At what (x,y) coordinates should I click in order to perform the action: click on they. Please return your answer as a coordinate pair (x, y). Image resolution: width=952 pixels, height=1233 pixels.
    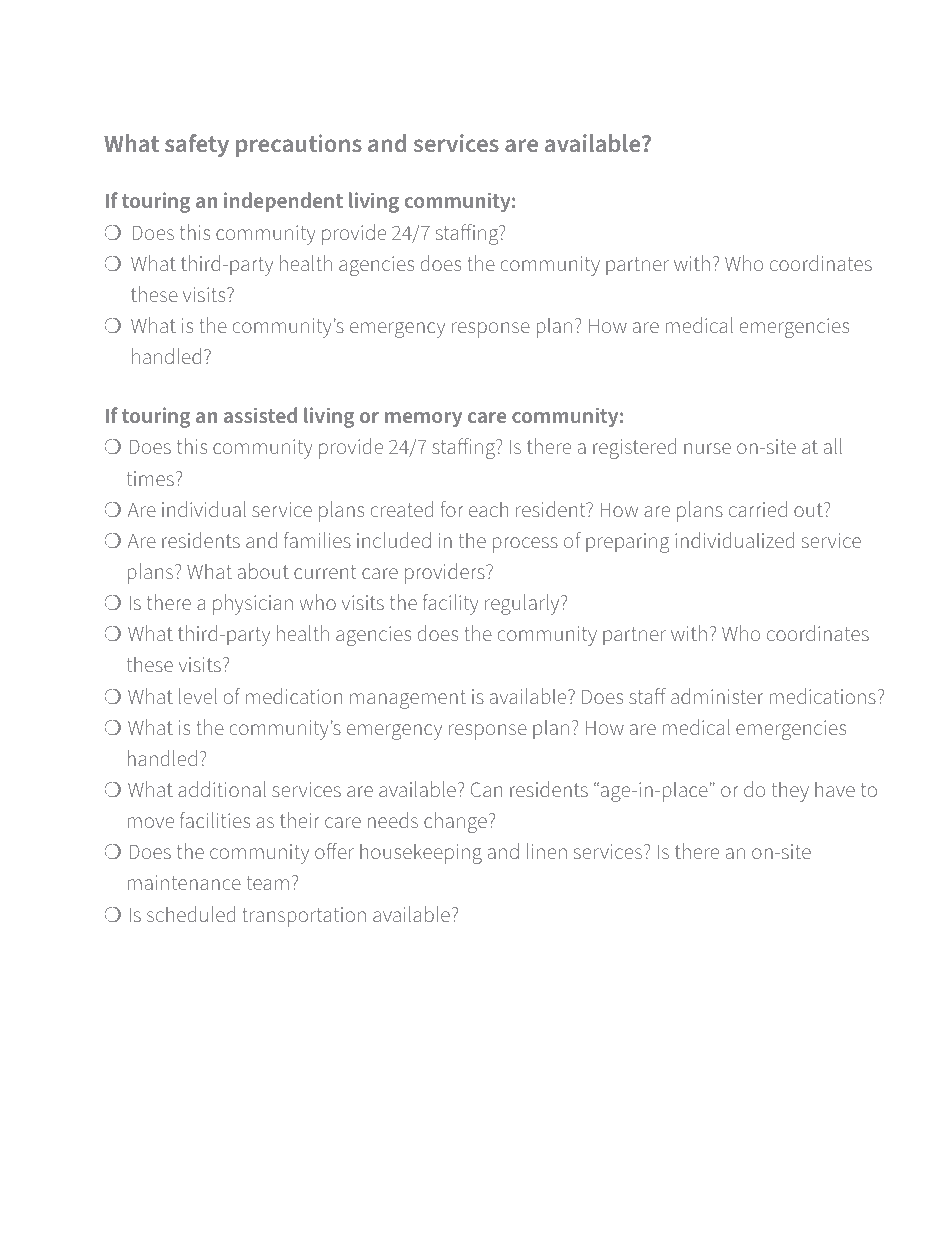
    Looking at the image, I should click on (790, 791).
